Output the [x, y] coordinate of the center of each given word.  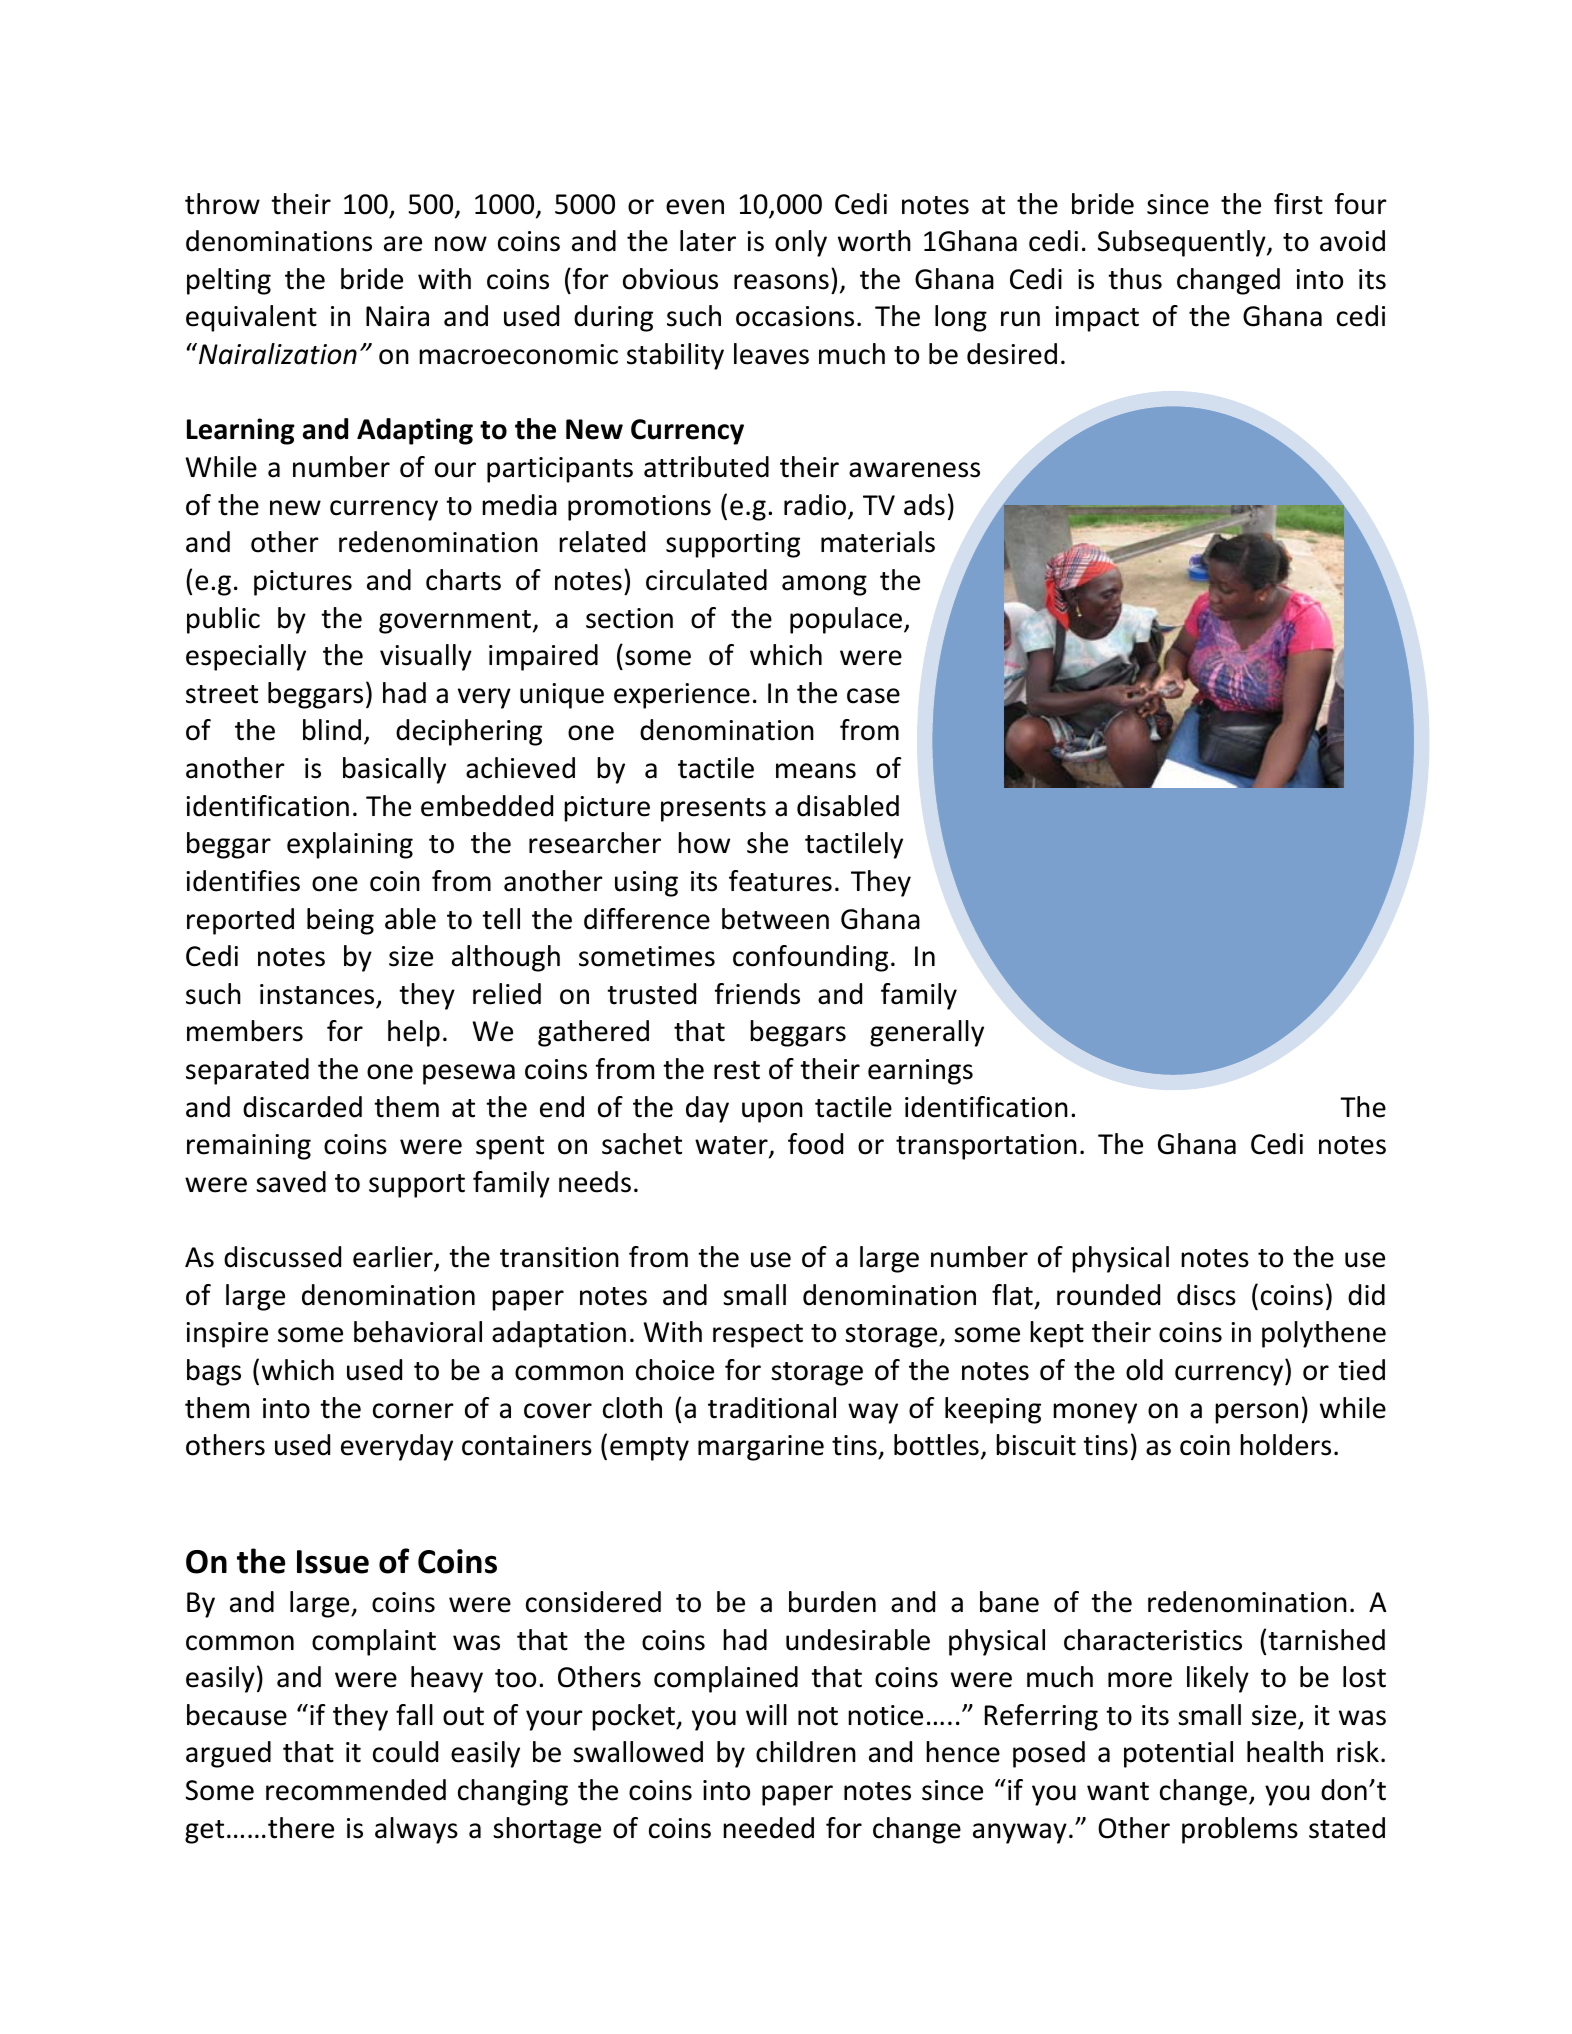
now [461, 244]
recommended [356, 1790]
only [801, 243]
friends [757, 994]
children [806, 1752]
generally [927, 1033]
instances [317, 994]
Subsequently [1183, 243]
